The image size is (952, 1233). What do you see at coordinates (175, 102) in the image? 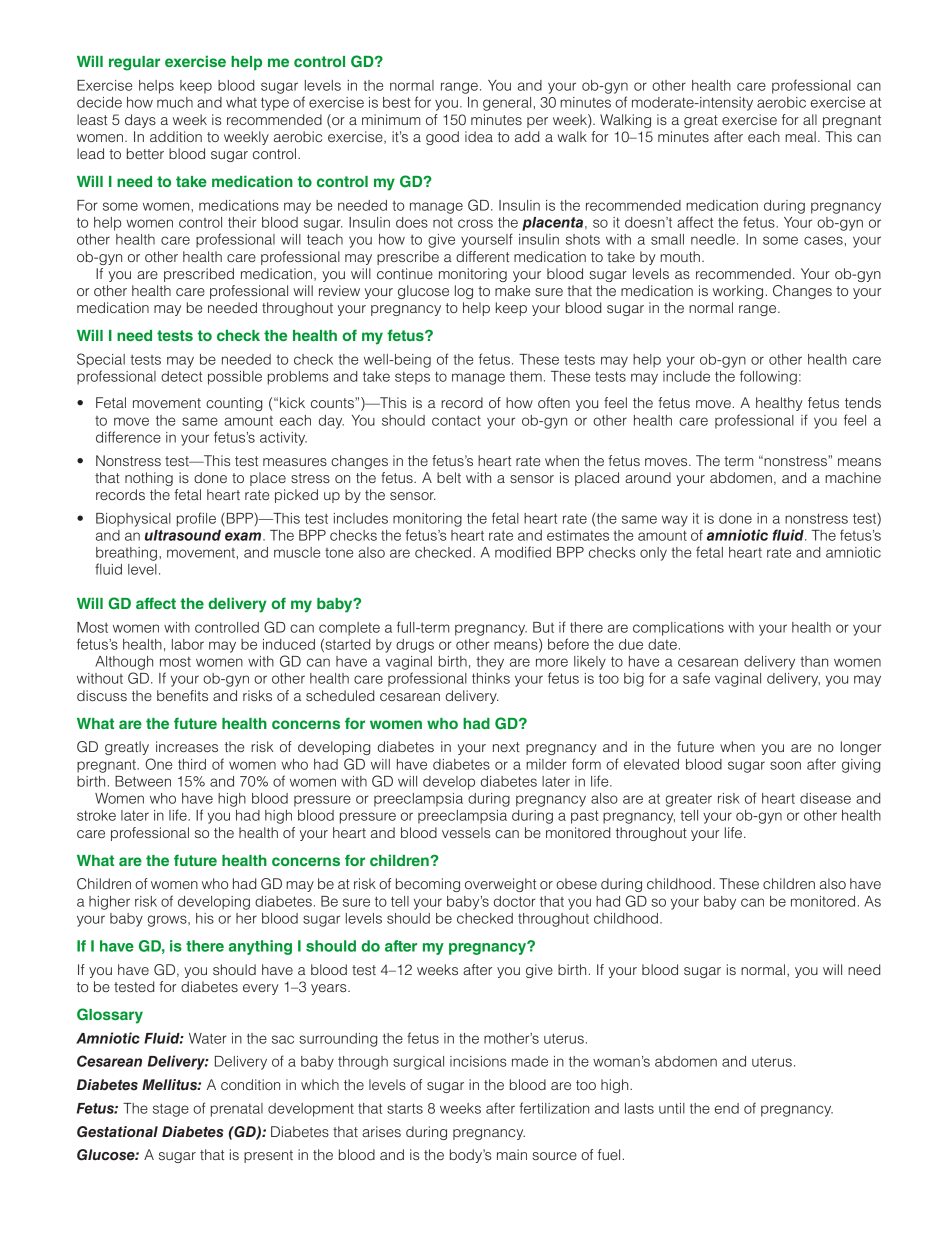
I see `much` at bounding box center [175, 102].
